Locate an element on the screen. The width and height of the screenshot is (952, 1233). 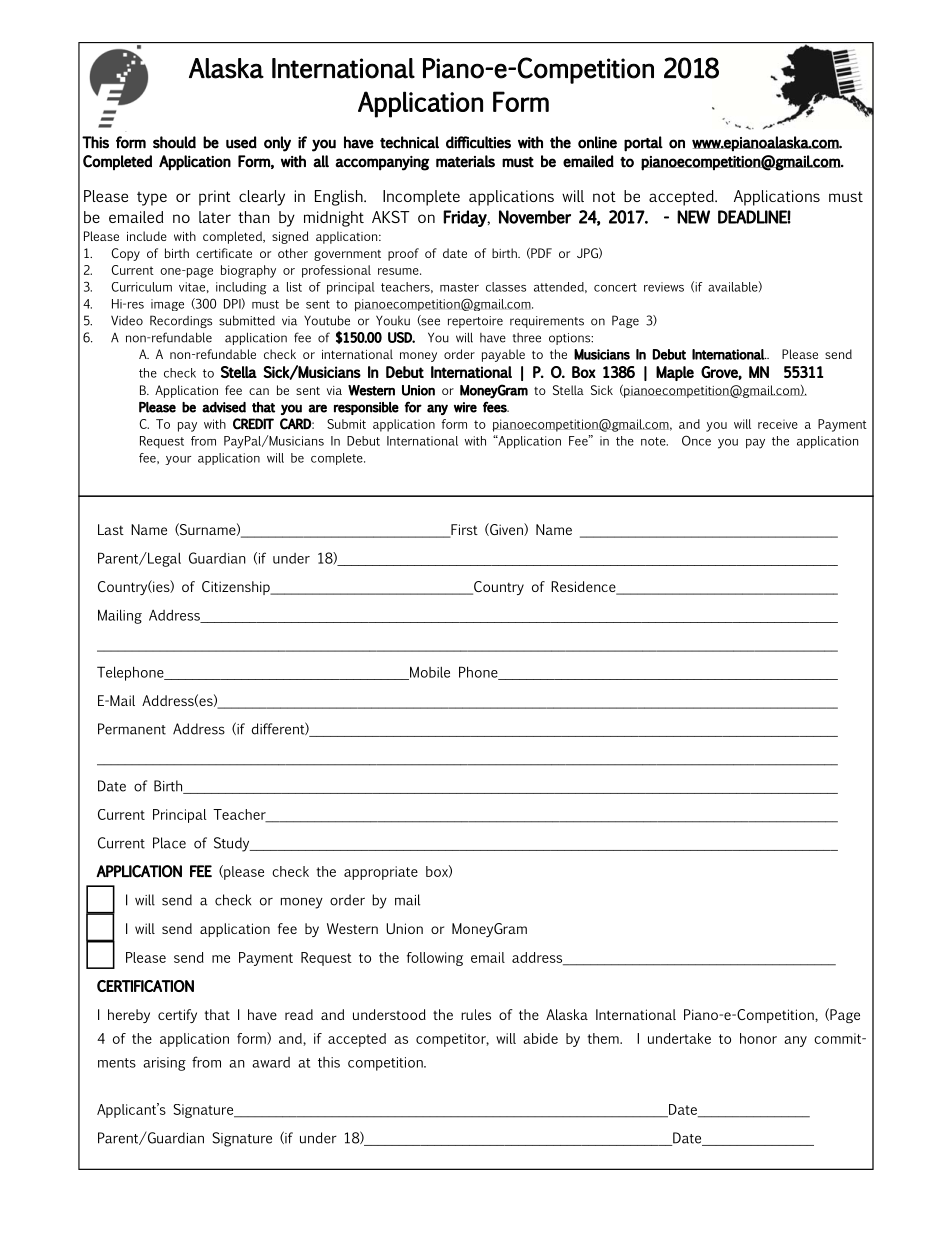
materials is located at coordinates (465, 161).
